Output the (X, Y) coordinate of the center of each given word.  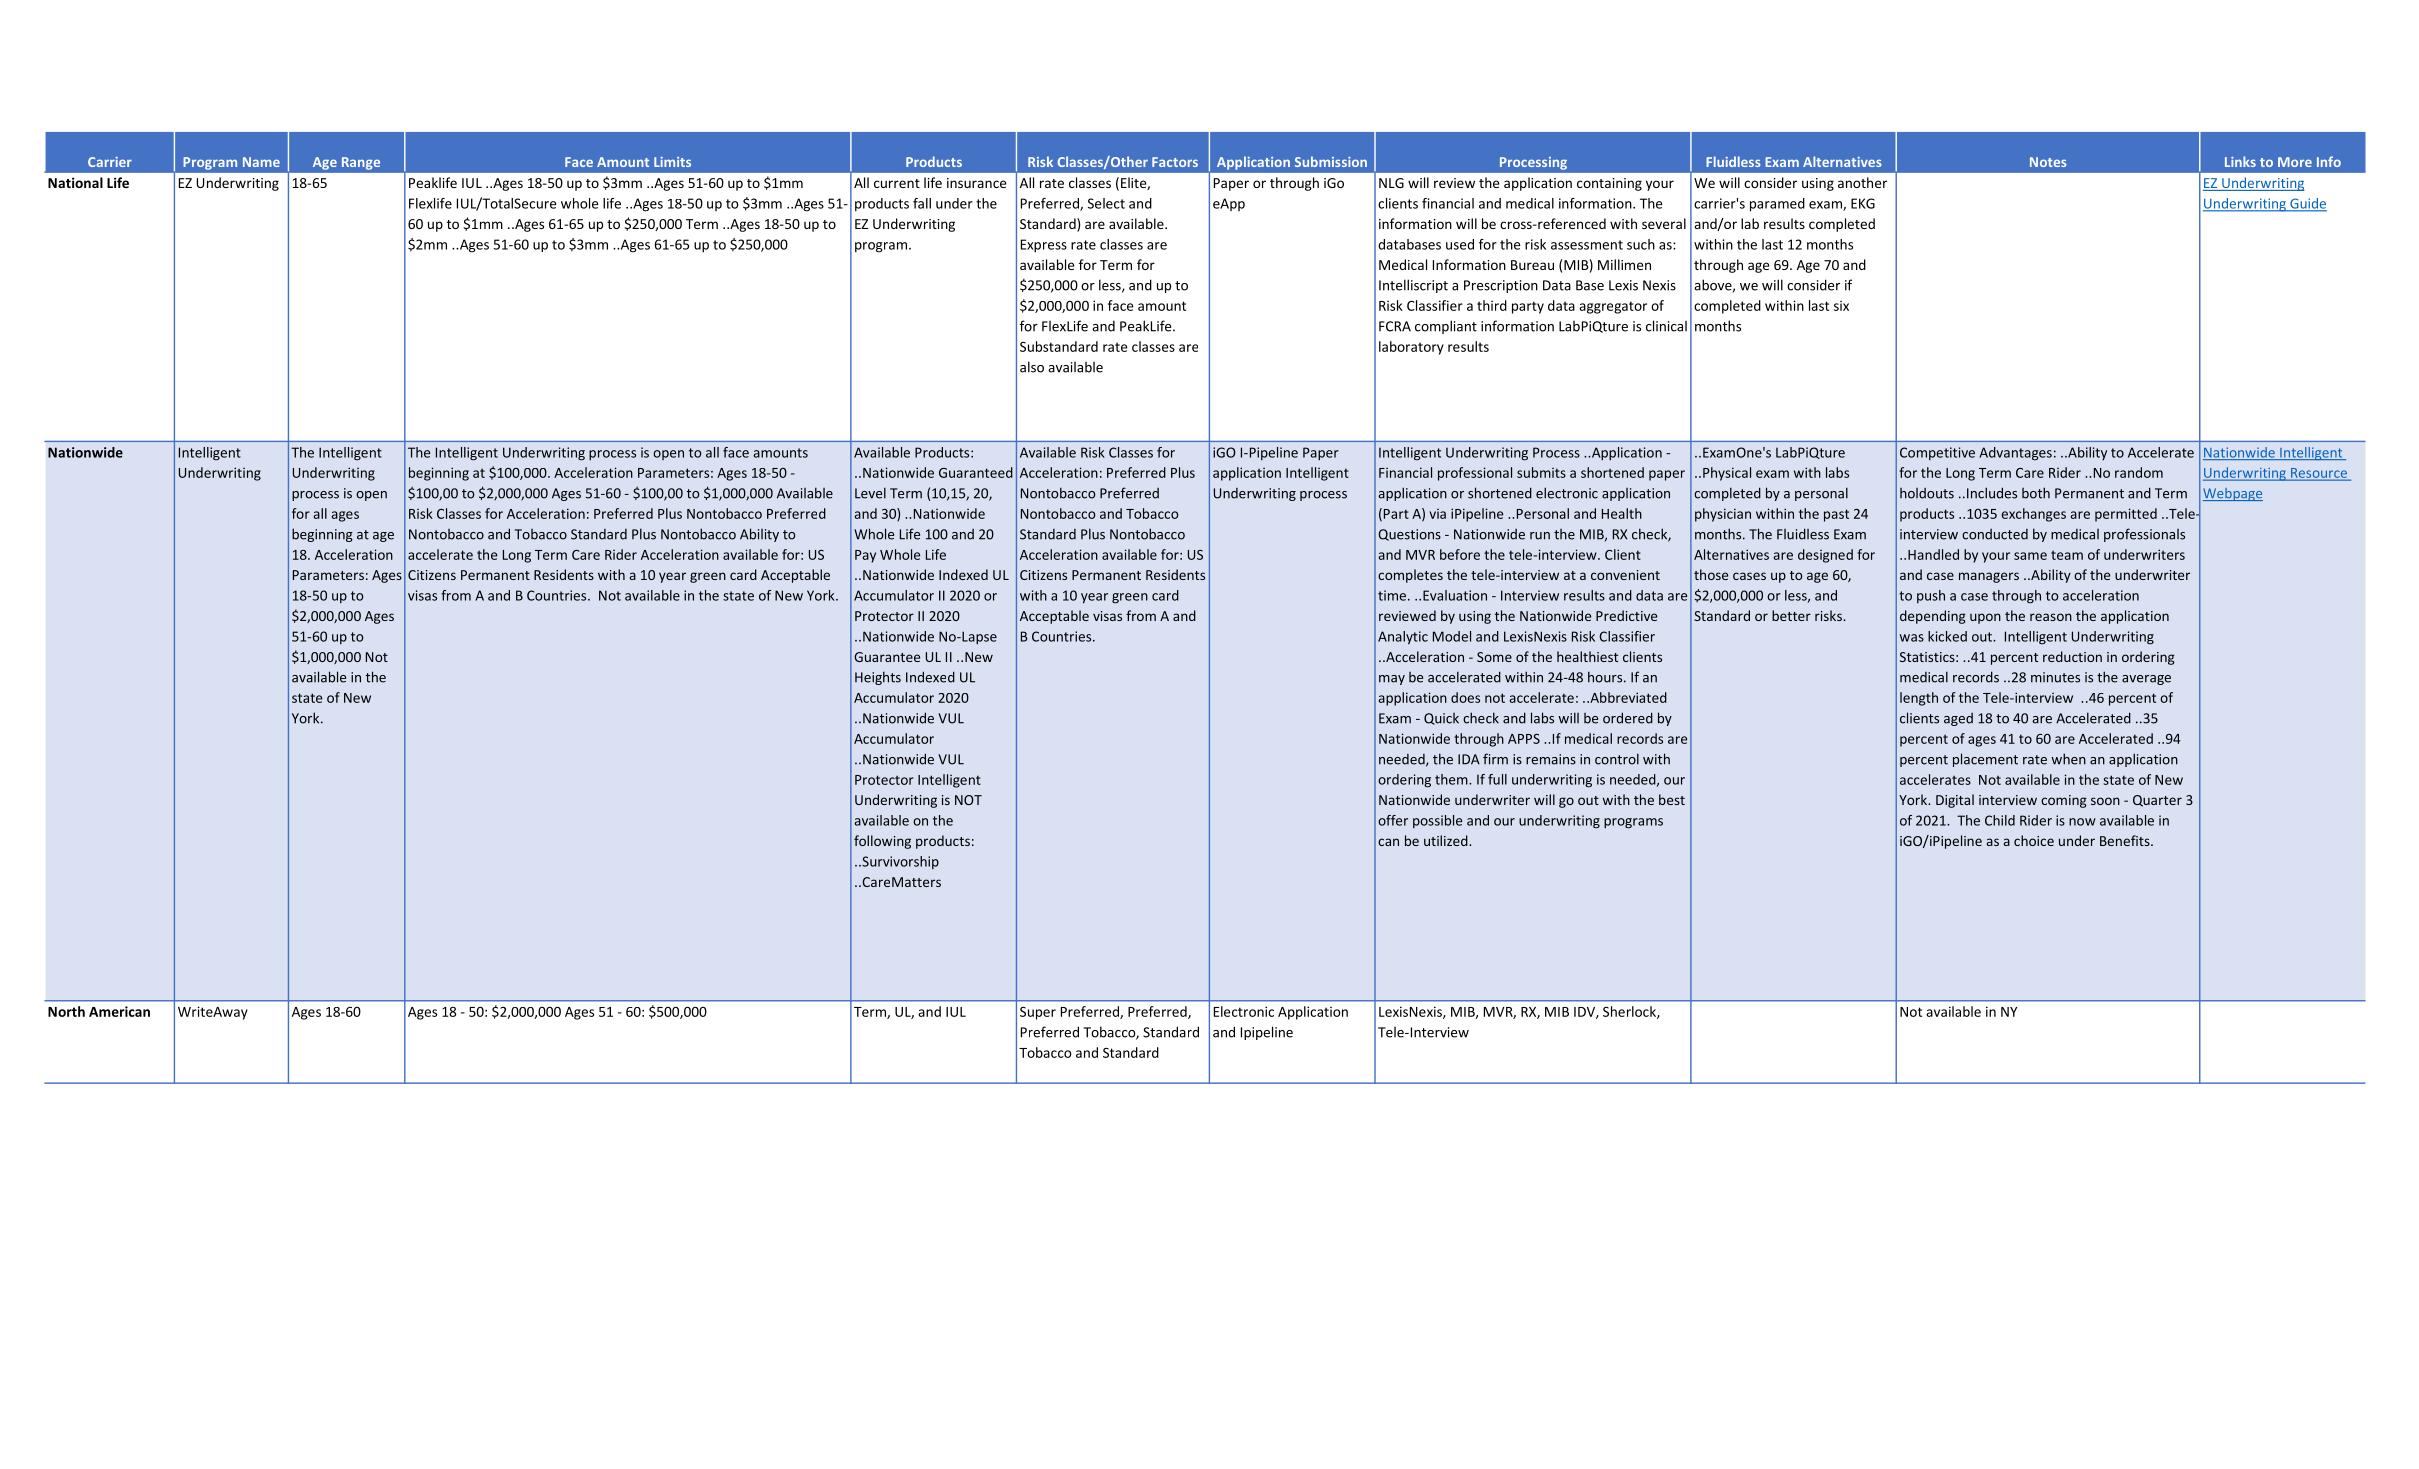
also (1032, 367)
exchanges (2033, 515)
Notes (2048, 162)
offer (1393, 820)
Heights (878, 678)
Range (361, 163)
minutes (2055, 677)
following (882, 842)
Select (1106, 203)
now (2082, 822)
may (1392, 680)
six (1841, 306)
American (119, 1011)
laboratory (1411, 348)
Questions (1409, 535)
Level (870, 493)
